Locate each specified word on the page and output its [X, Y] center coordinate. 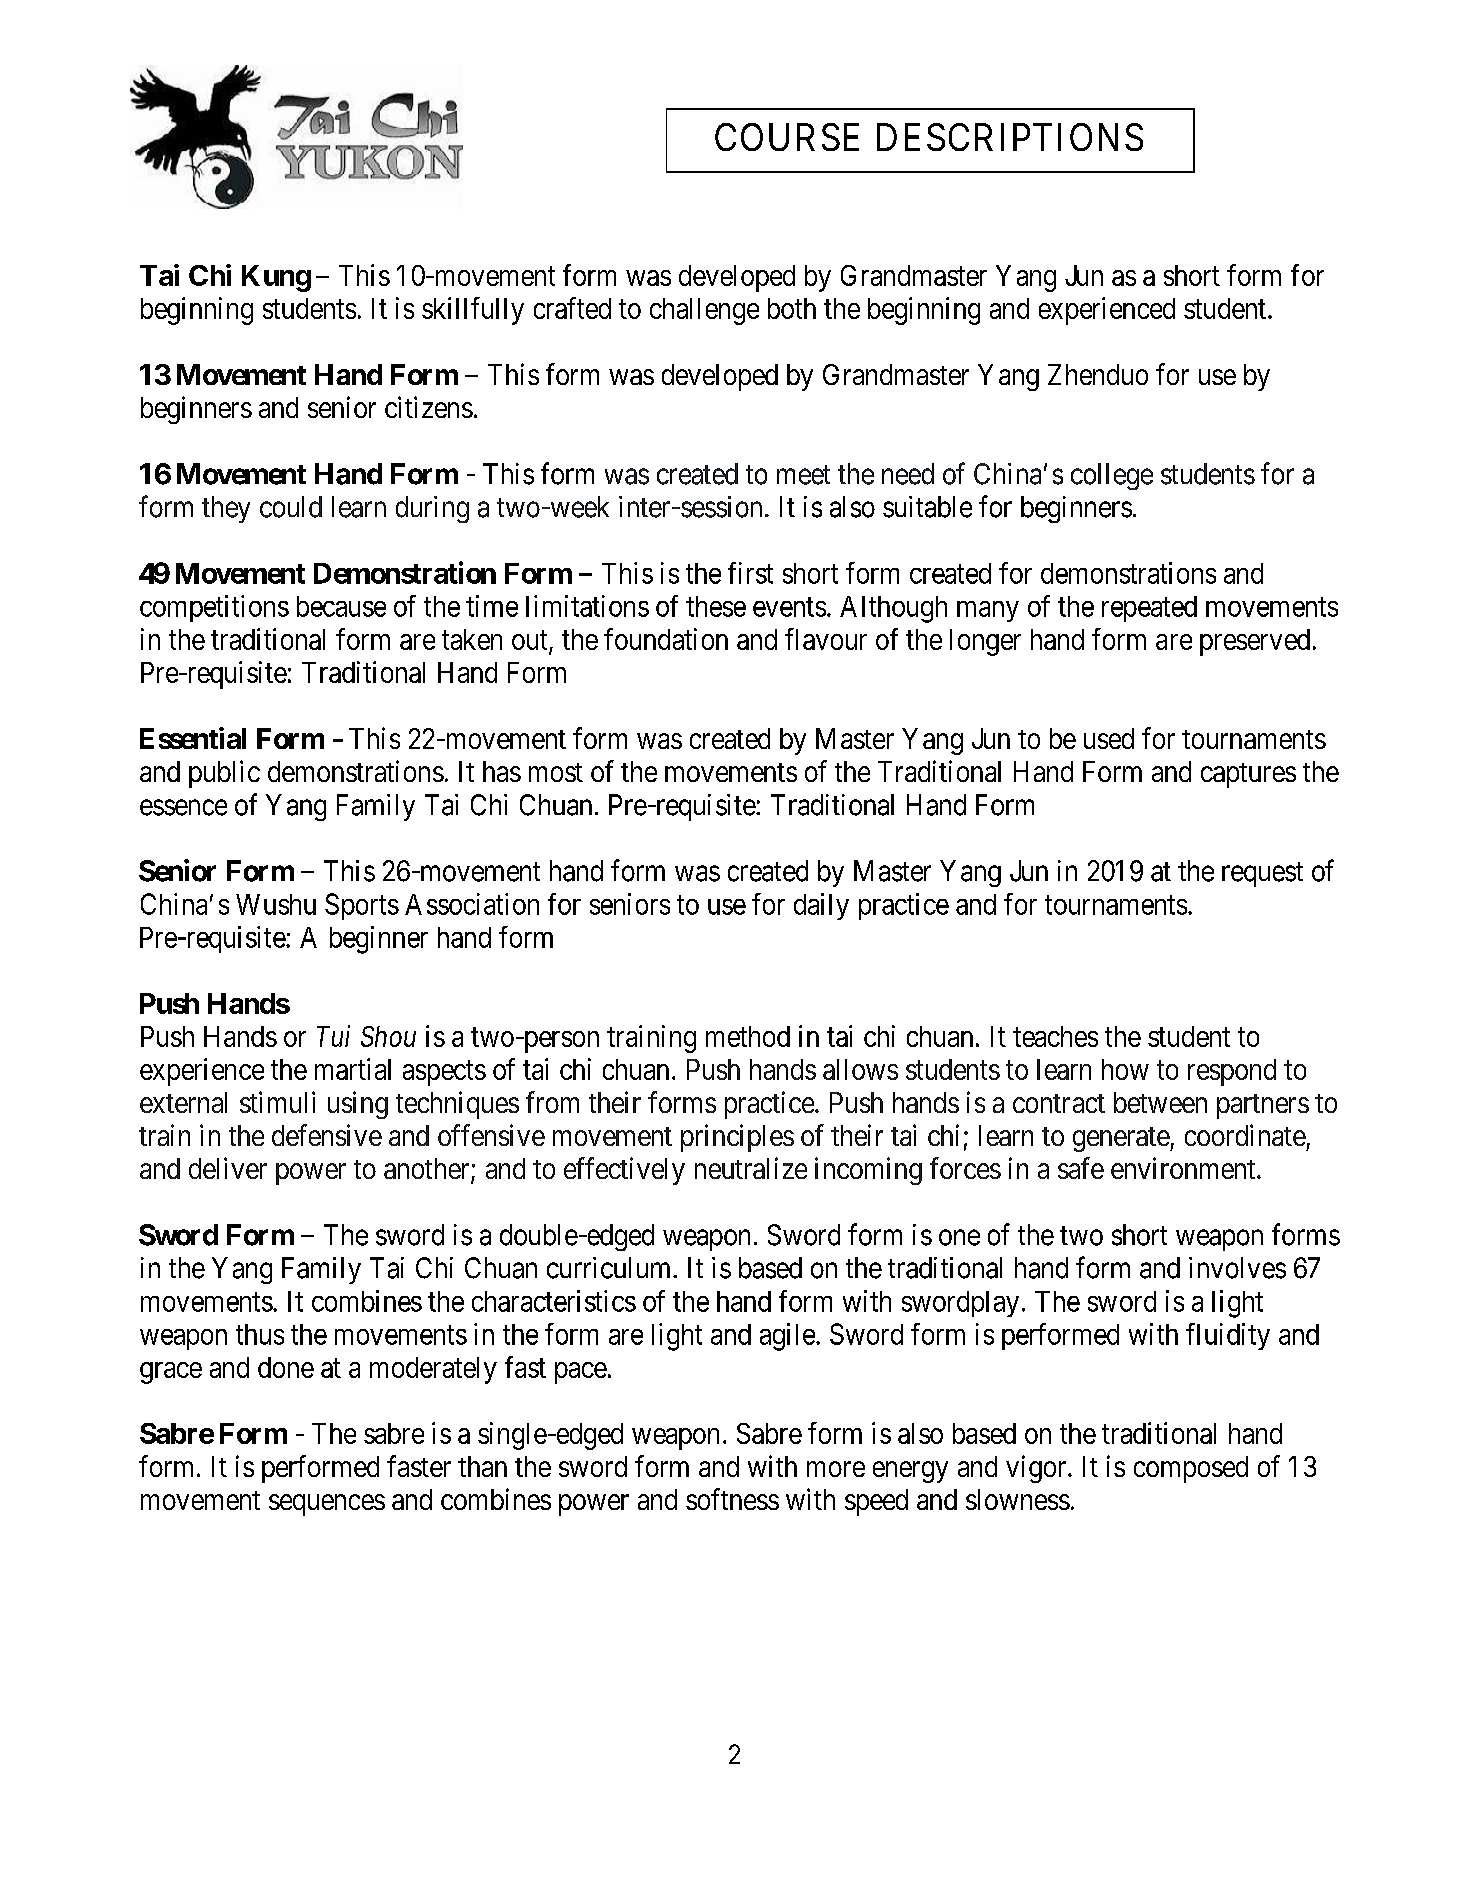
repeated [1149, 609]
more [836, 1469]
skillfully [473, 311]
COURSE [787, 137]
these [716, 606]
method [748, 1036]
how [1125, 1069]
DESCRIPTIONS [1010, 137]
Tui [333, 1036]
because [341, 606]
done [286, 1367]
